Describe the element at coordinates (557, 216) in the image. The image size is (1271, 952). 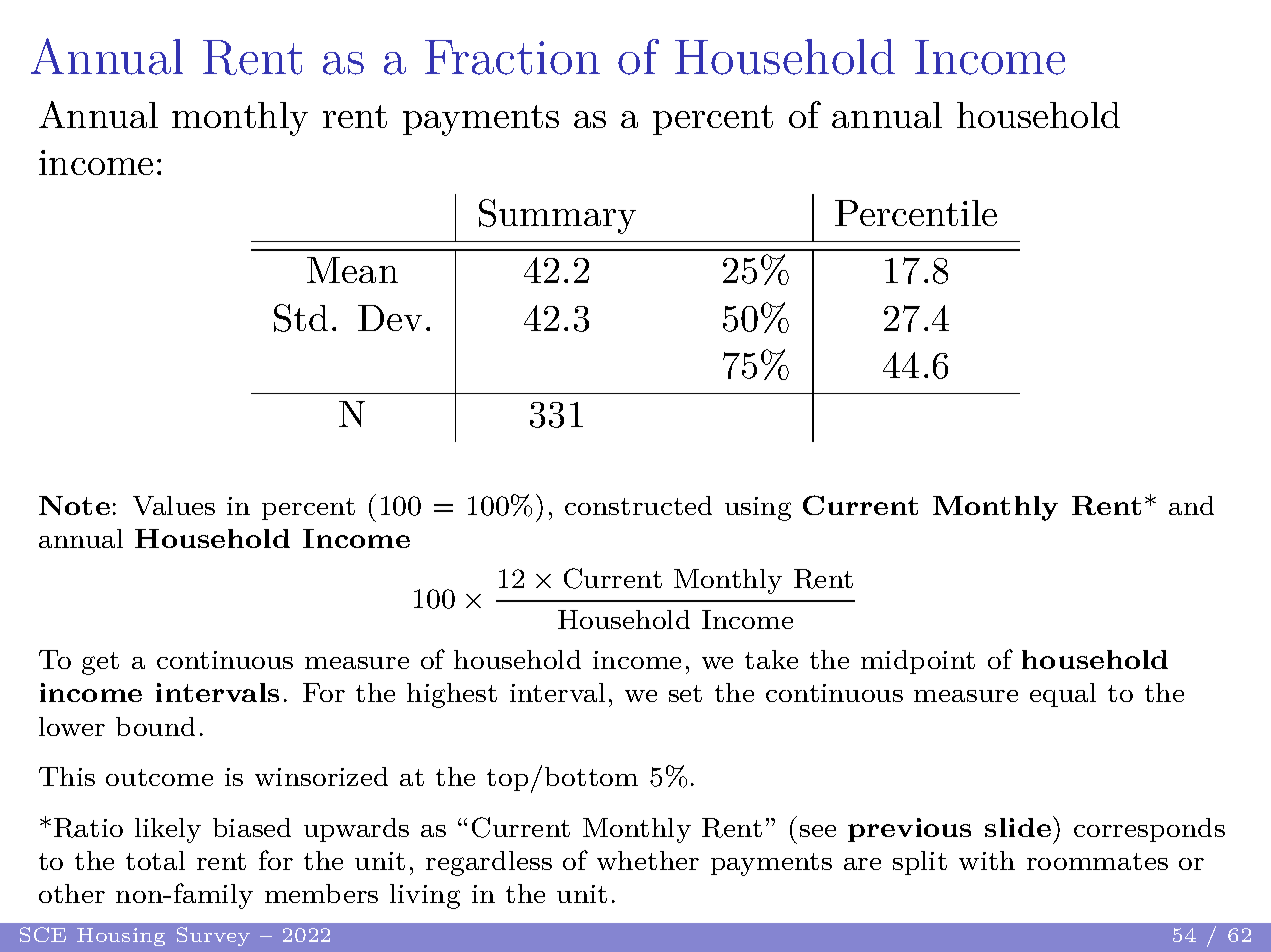
I see `Summary` at that location.
